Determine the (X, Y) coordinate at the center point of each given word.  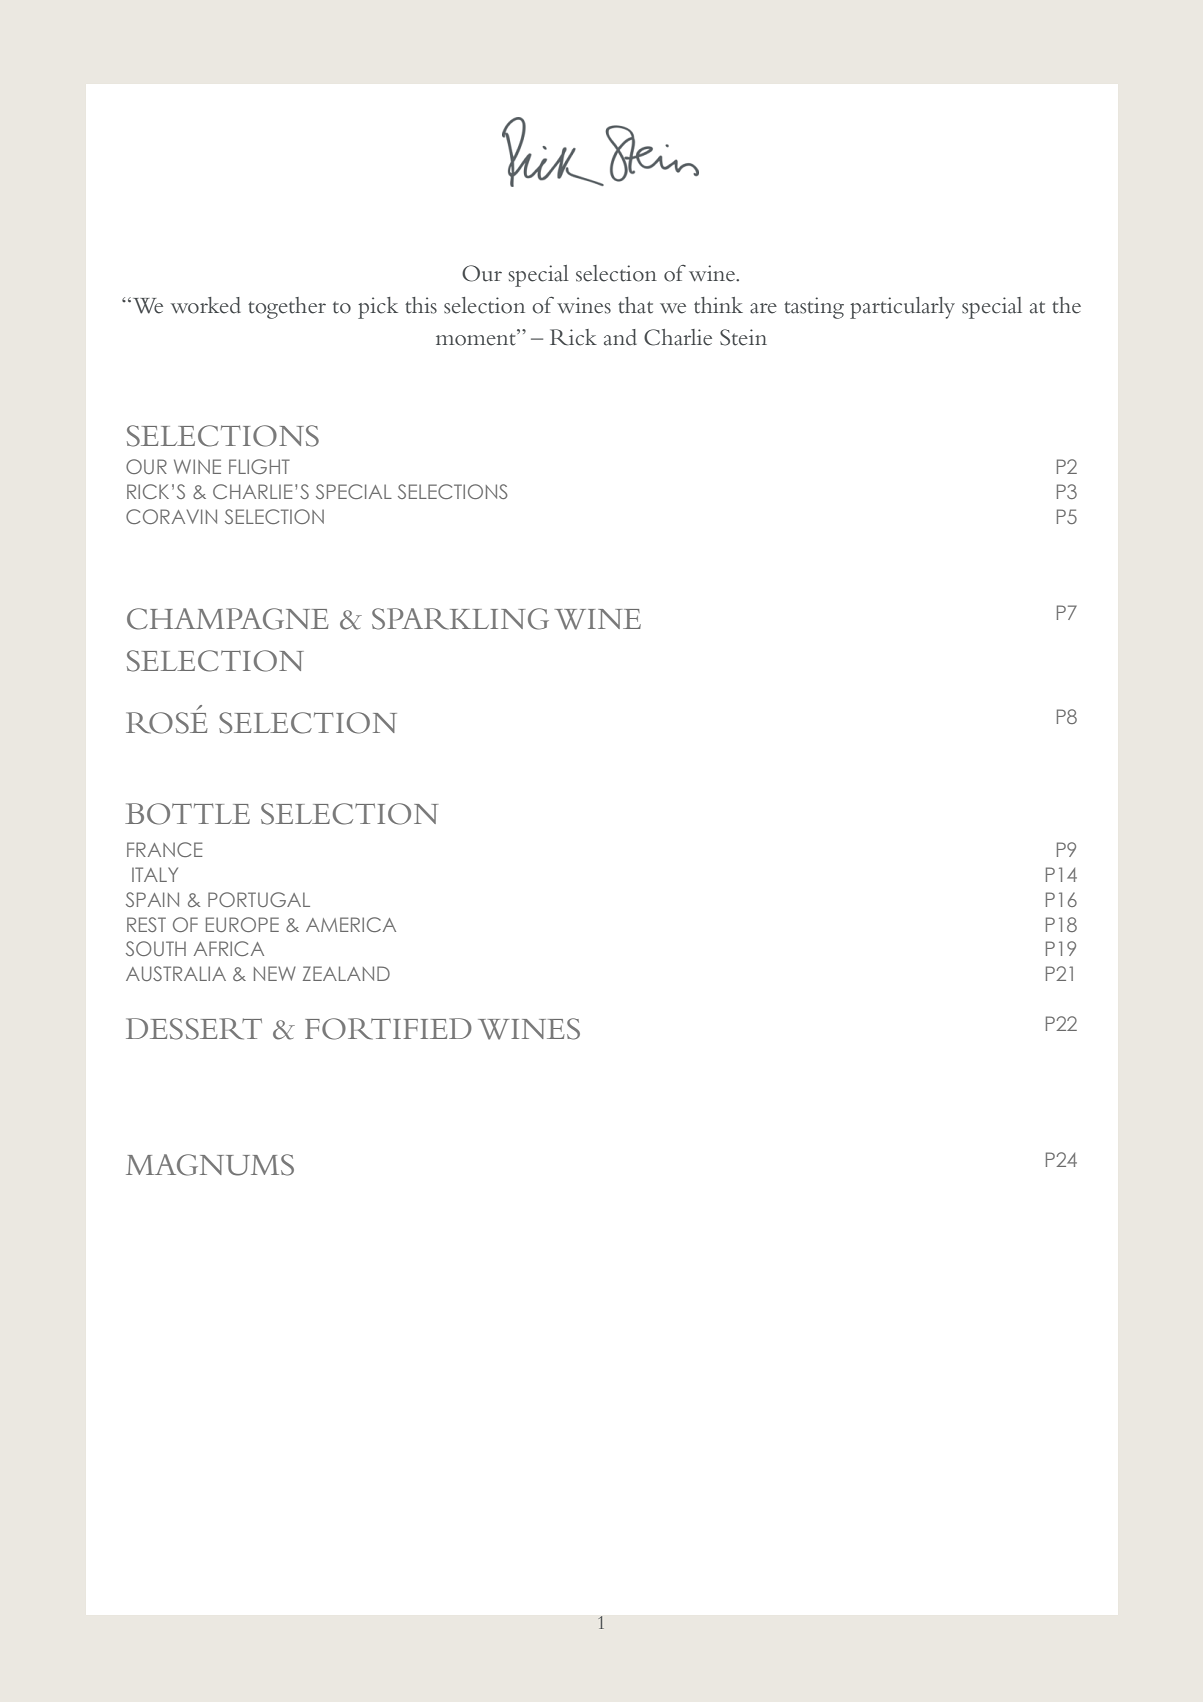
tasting (814, 308)
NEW (275, 973)
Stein (743, 337)
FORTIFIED (388, 1029)
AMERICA (351, 924)
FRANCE (165, 849)
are (763, 308)
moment (477, 338)
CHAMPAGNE (227, 619)
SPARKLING (460, 619)
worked (206, 305)
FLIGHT (259, 466)
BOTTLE (187, 814)
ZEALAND (346, 973)
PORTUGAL (259, 899)
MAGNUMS (210, 1165)
